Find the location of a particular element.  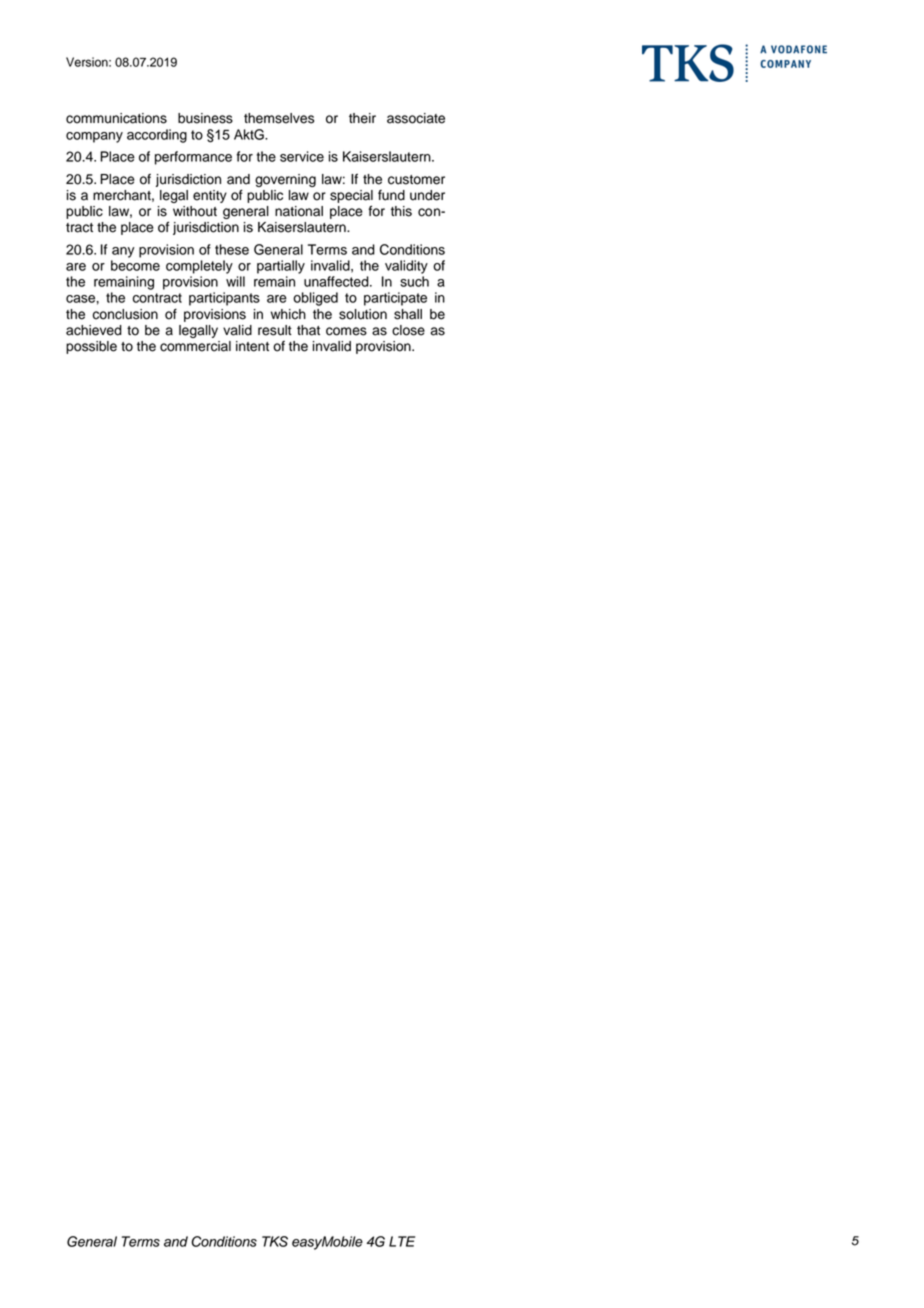

TKS is located at coordinates (275, 1241).
